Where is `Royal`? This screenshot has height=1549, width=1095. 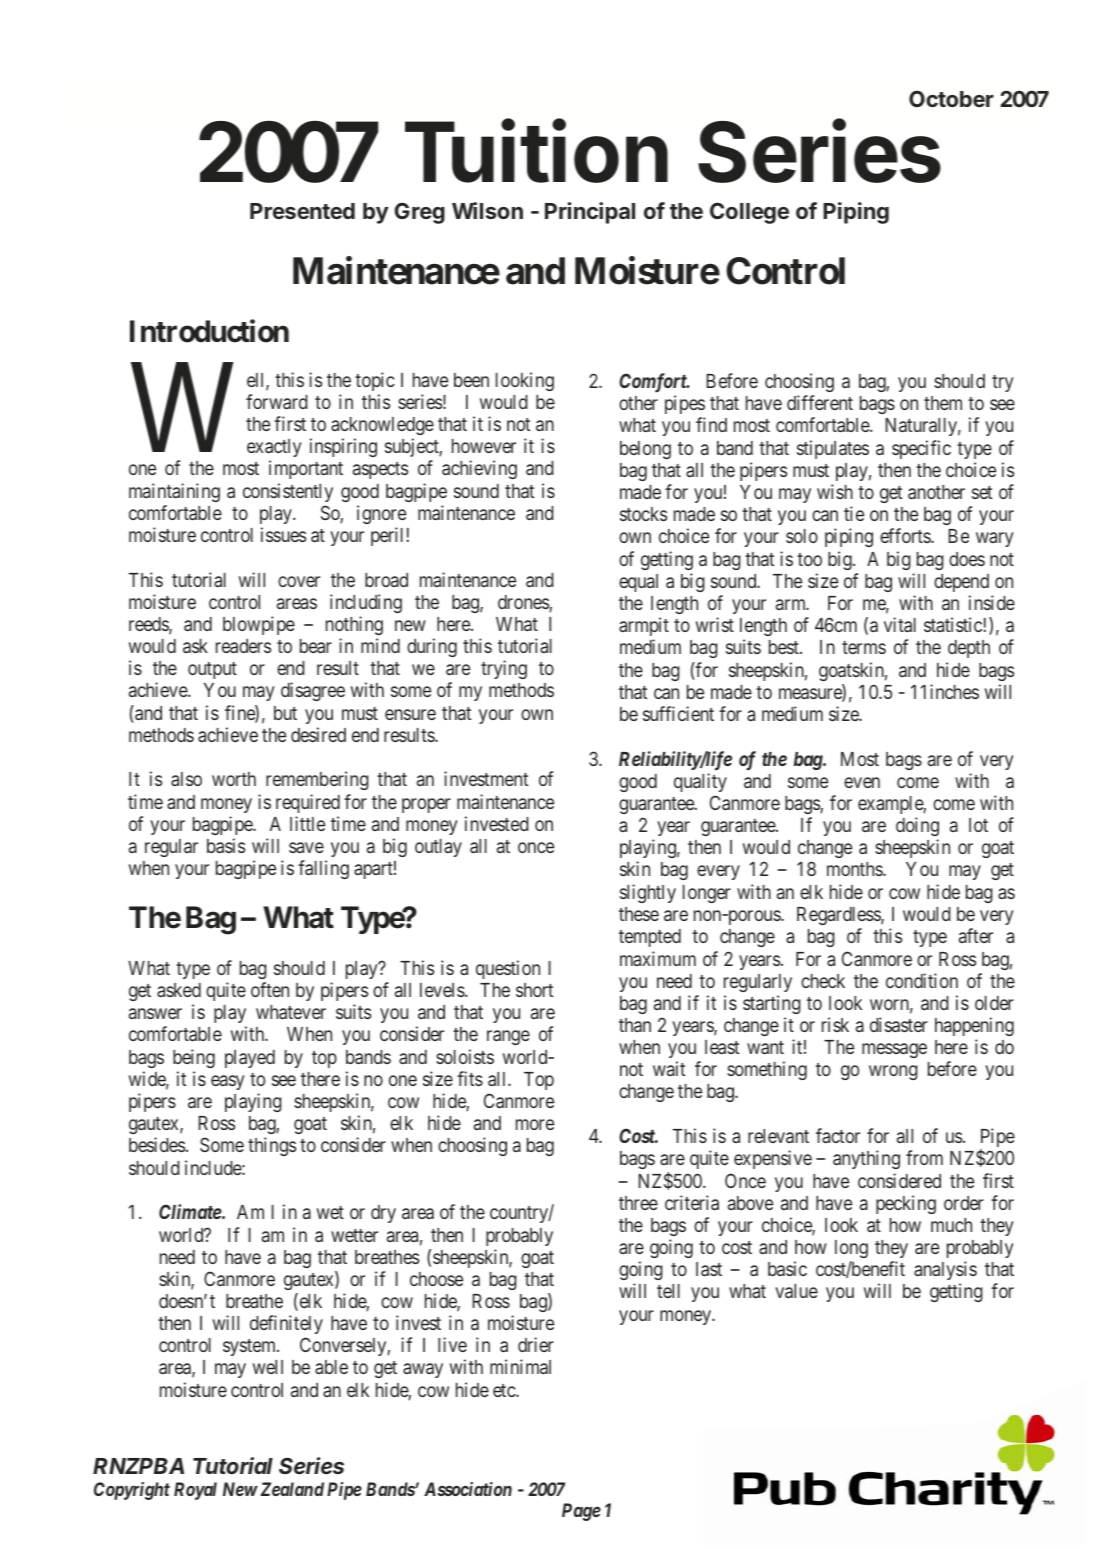 Royal is located at coordinates (195, 1491).
